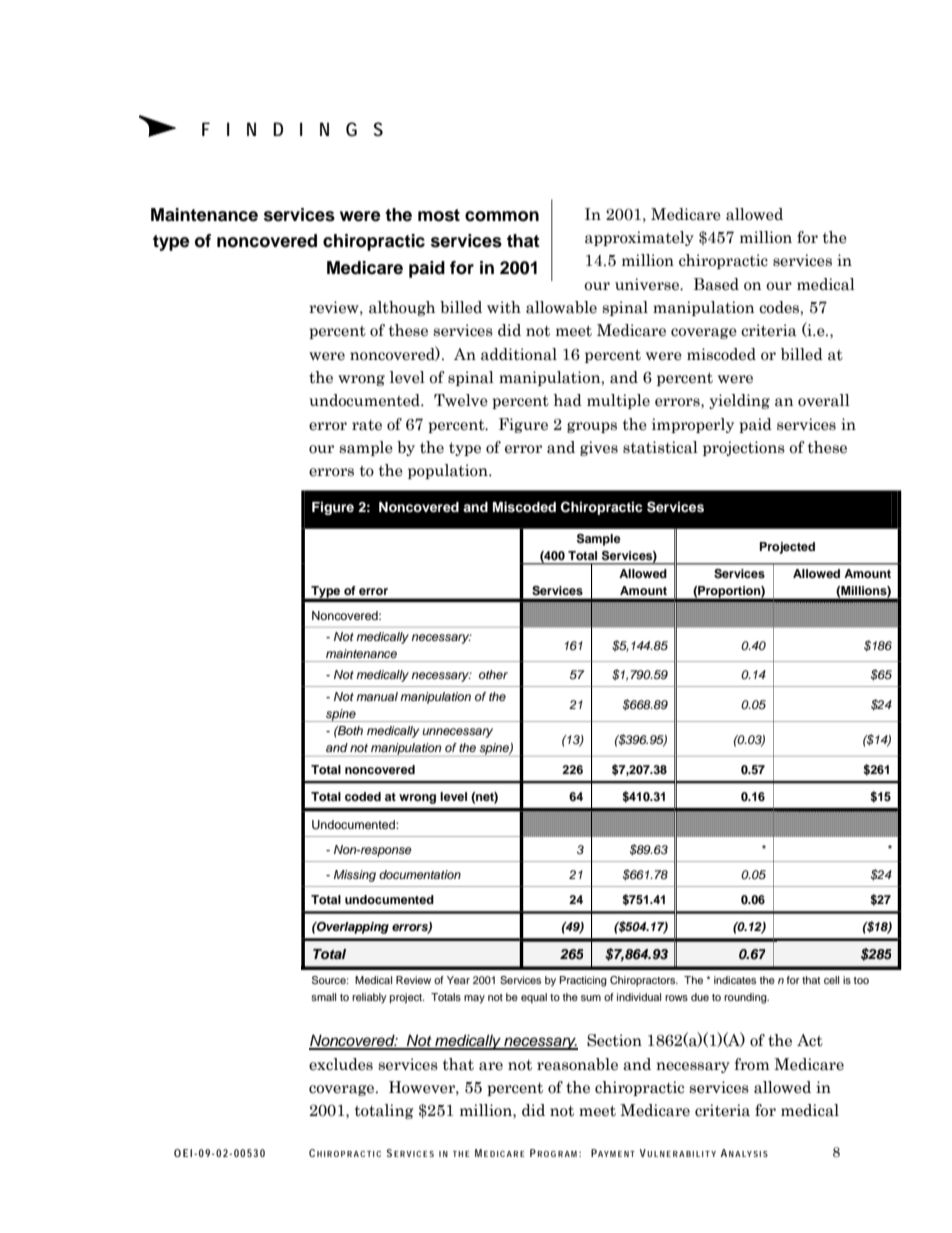  Describe the element at coordinates (614, 1040) in the image. I see `Section` at that location.
